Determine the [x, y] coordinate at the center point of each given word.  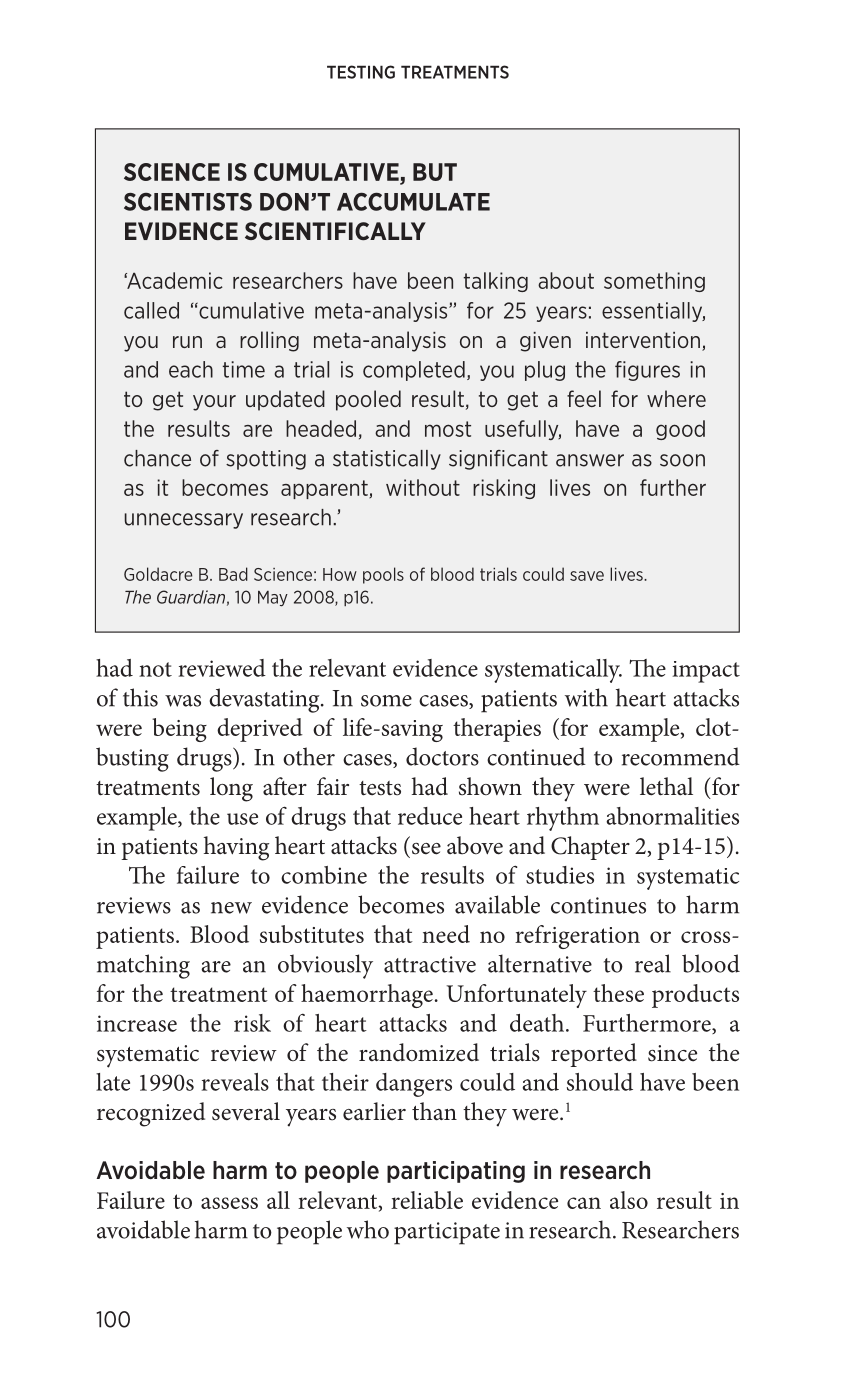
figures [647, 371]
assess [229, 1203]
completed [414, 371]
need [446, 934]
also [629, 1200]
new [231, 908]
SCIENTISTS [188, 202]
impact [706, 672]
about [566, 280]
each [191, 369]
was [183, 701]
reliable [427, 1200]
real [653, 963]
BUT [435, 172]
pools [383, 575]
